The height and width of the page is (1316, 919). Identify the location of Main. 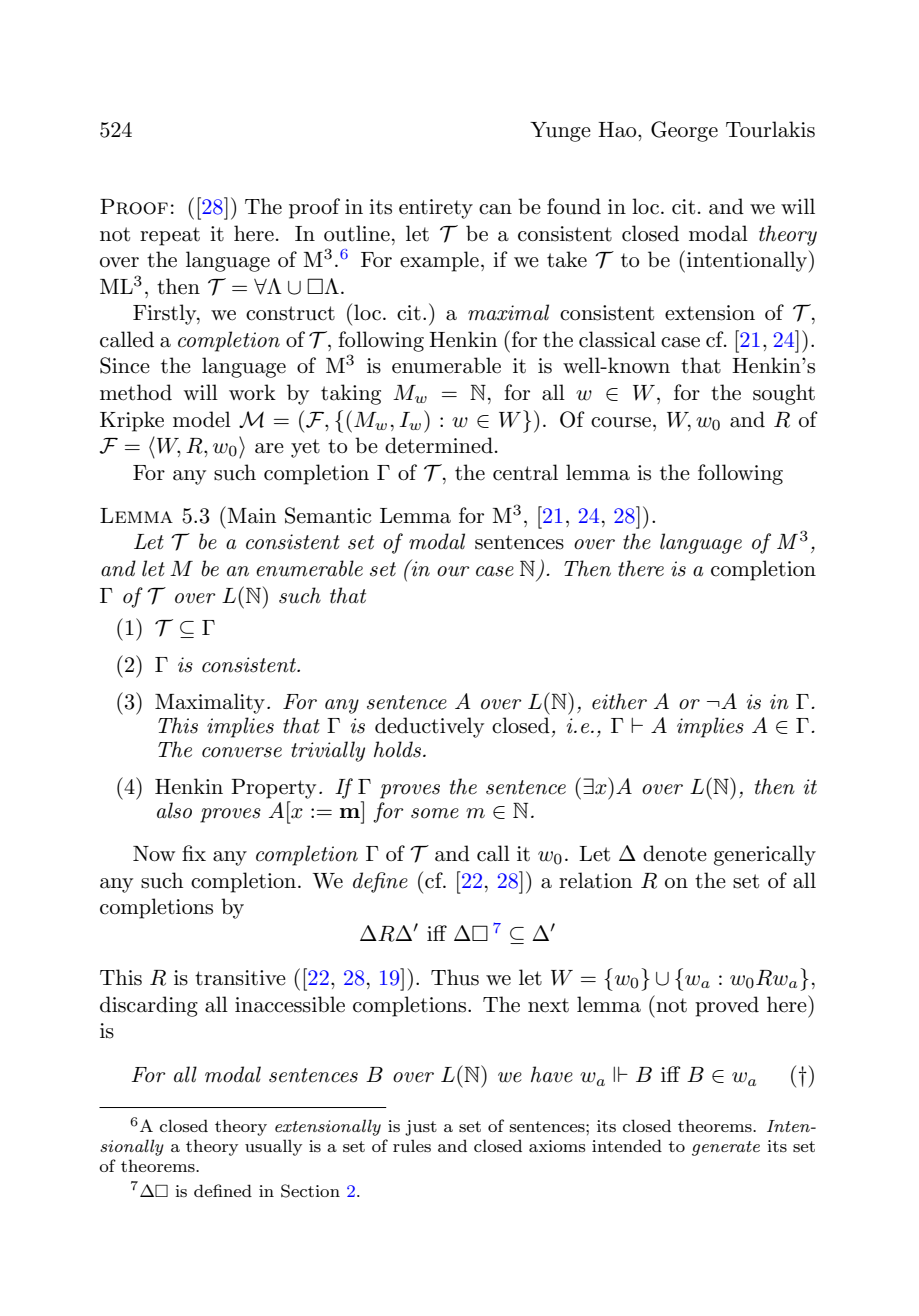
(250, 515).
